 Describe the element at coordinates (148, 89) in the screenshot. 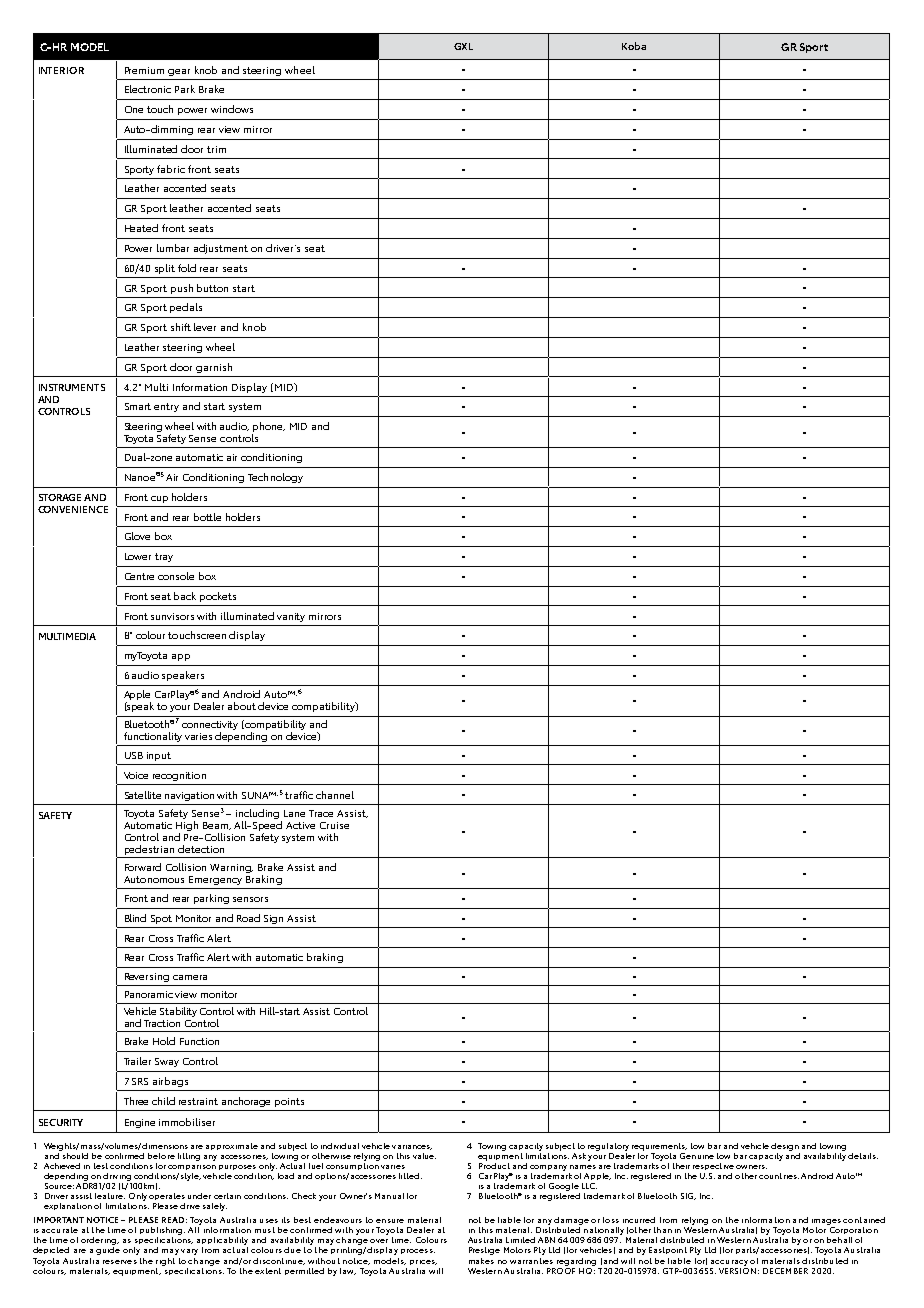

I see `Electronic` at that location.
